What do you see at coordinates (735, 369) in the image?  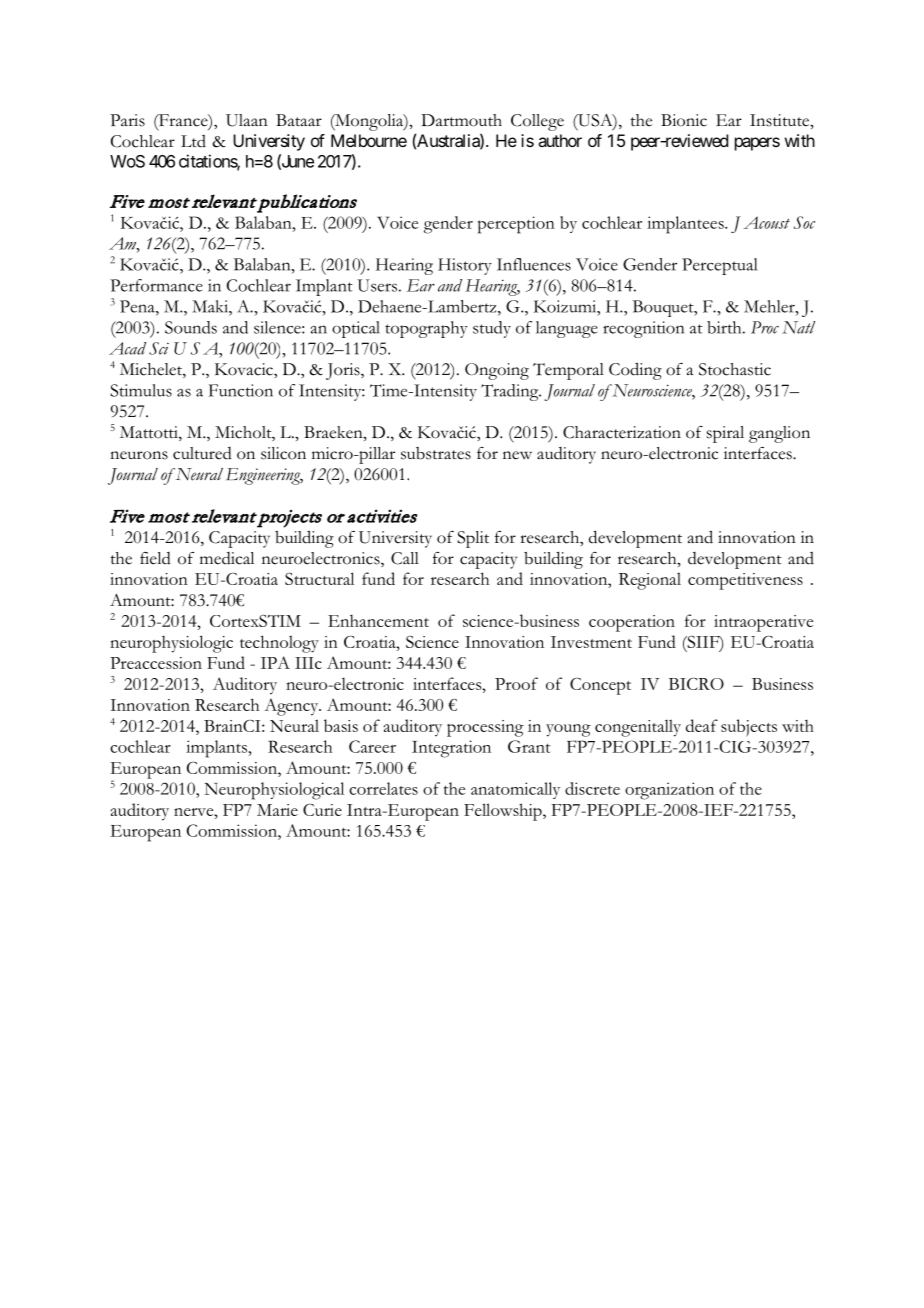 I see `Stochastic` at bounding box center [735, 369].
